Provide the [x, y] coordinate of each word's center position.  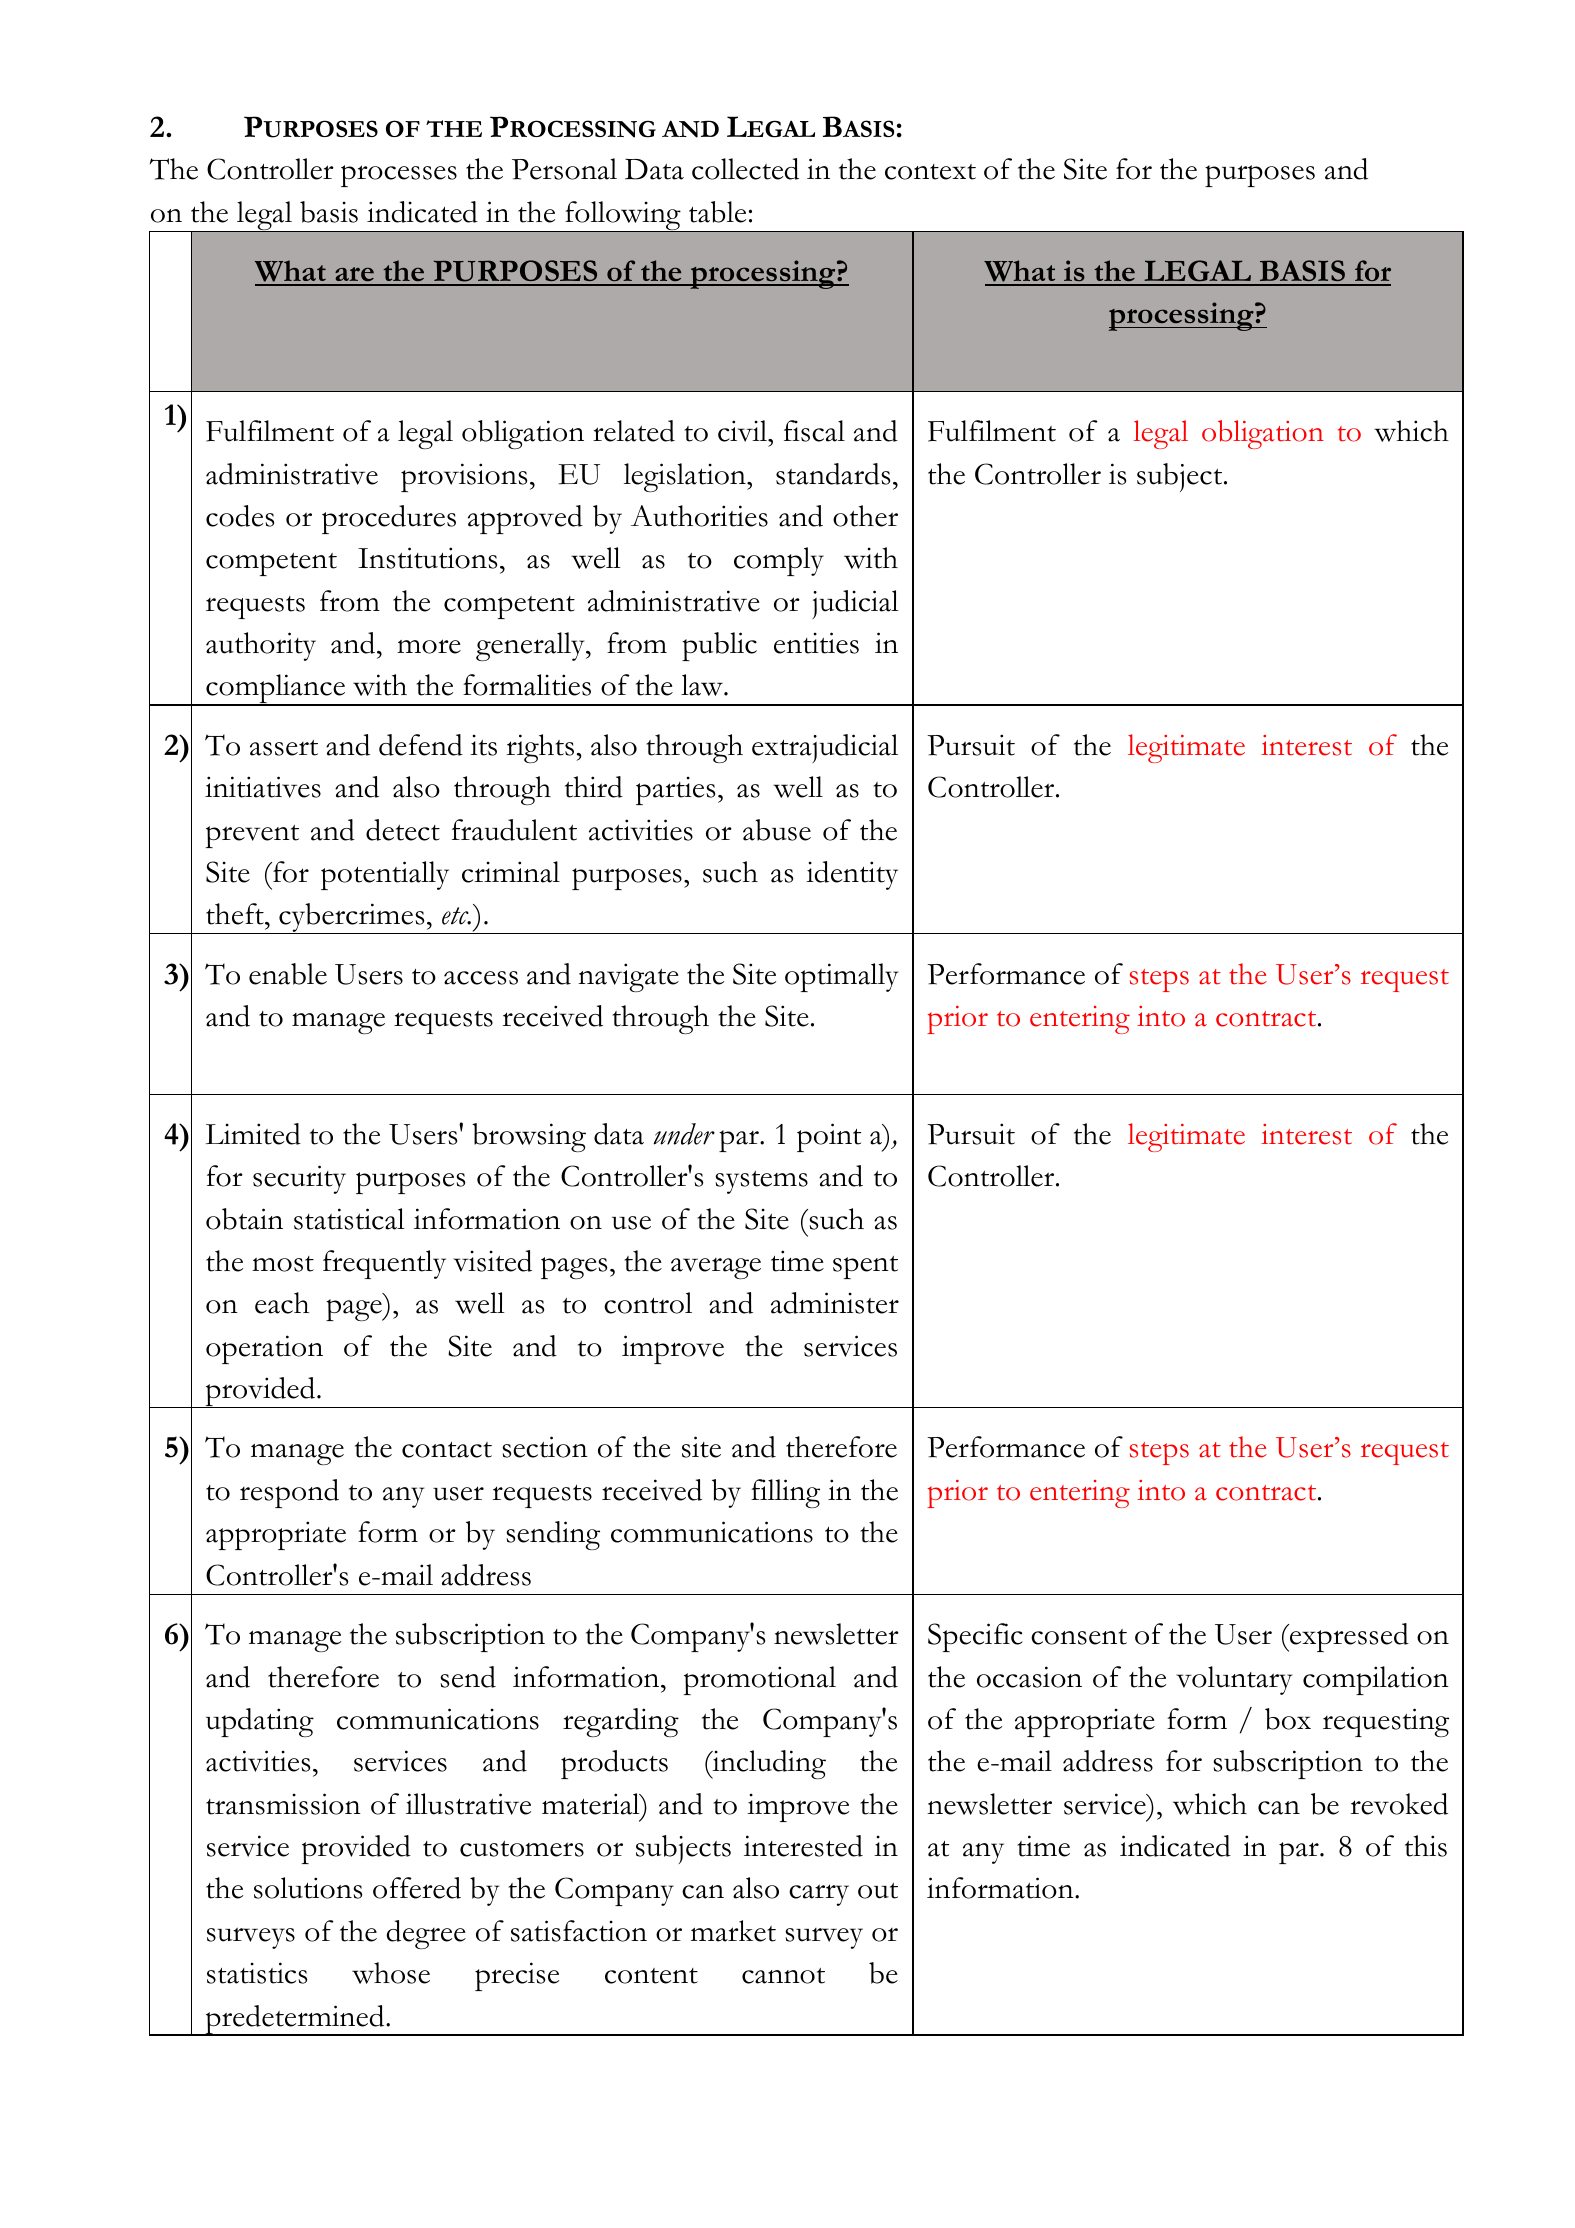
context [930, 172]
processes [399, 176]
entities [816, 643]
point [829, 1137]
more [429, 646]
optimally [841, 977]
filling [785, 1493]
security [299, 1179]
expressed [1348, 1637]
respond [289, 1493]
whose [391, 1973]
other [865, 516]
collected [745, 169]
